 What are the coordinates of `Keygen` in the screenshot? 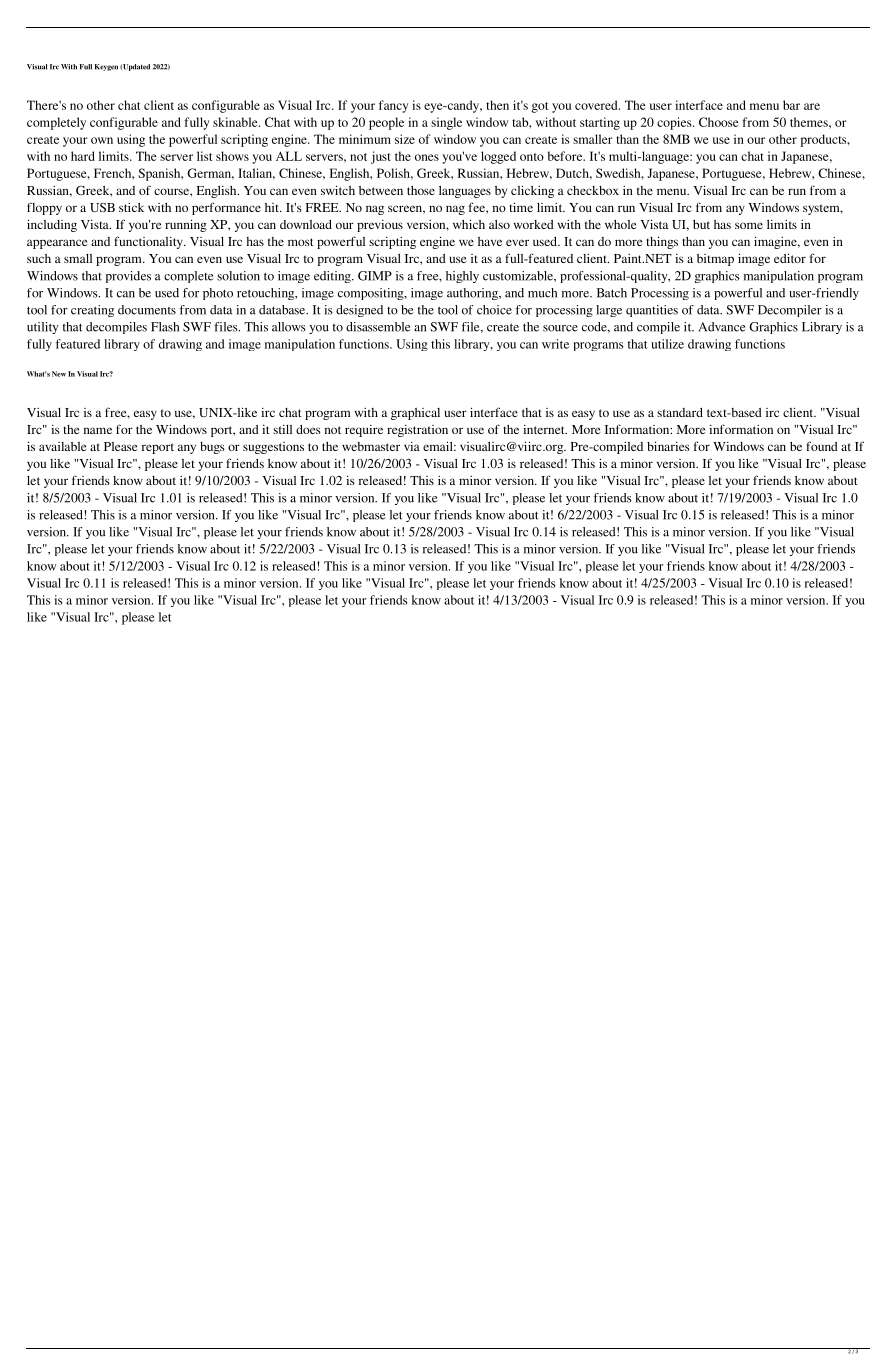 It's located at (106, 67).
